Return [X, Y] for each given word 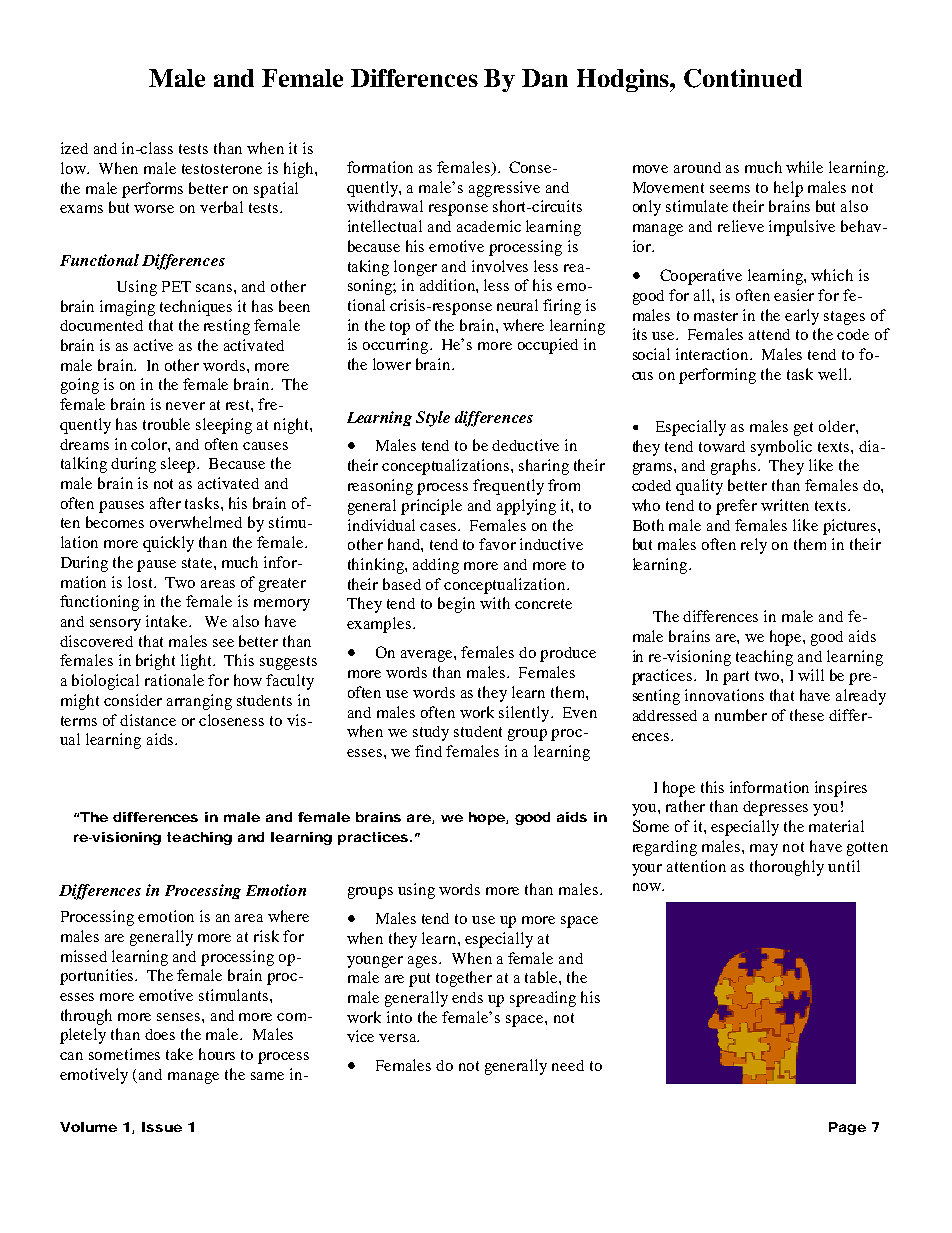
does [160, 1034]
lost [141, 582]
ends [467, 997]
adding [436, 566]
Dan [545, 78]
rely [754, 546]
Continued [743, 78]
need [568, 1065]
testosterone [222, 169]
